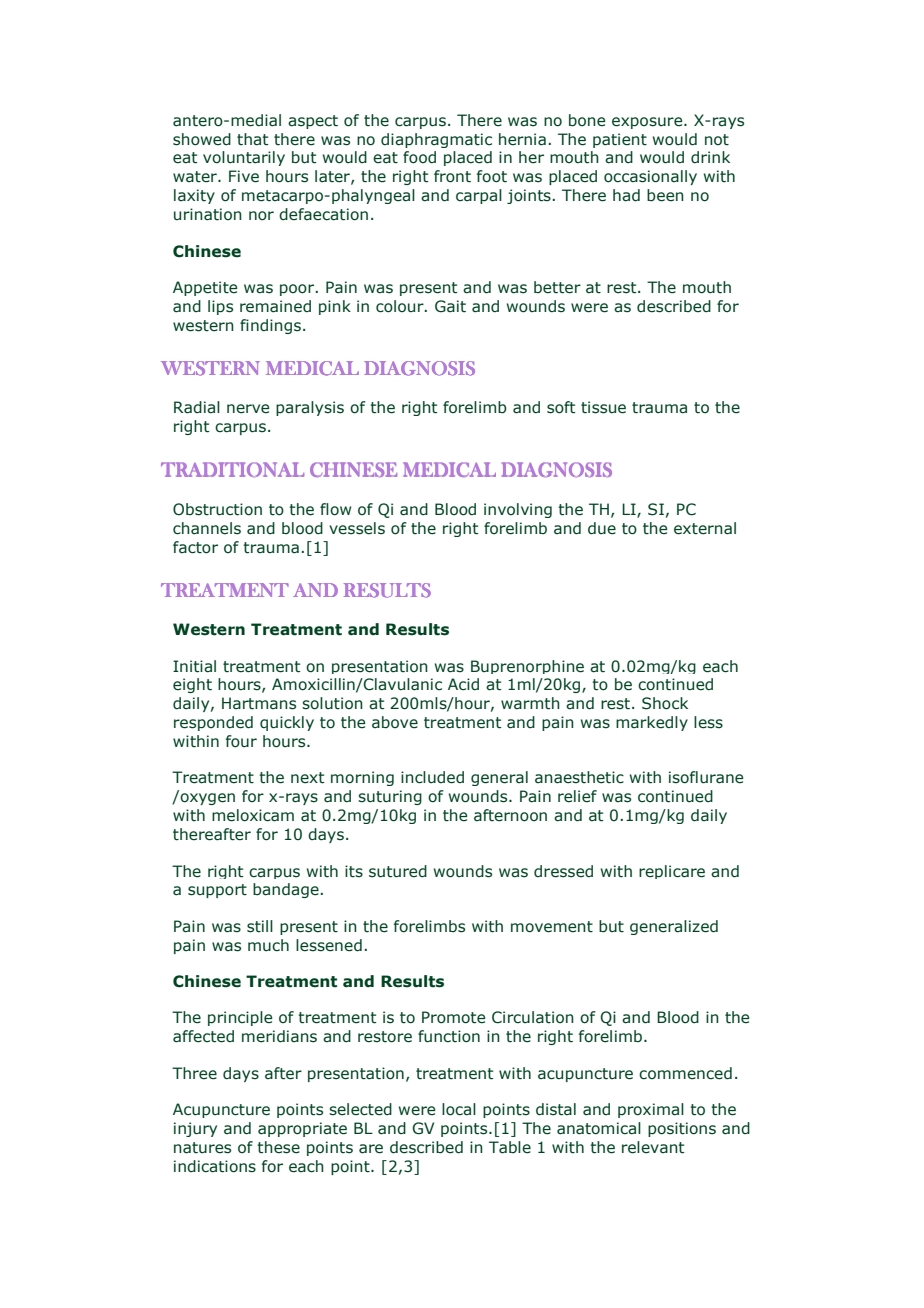 Image resolution: width=924 pixels, height=1308 pixels. What do you see at coordinates (436, 140) in the document?
I see `diaphragmatic` at bounding box center [436, 140].
